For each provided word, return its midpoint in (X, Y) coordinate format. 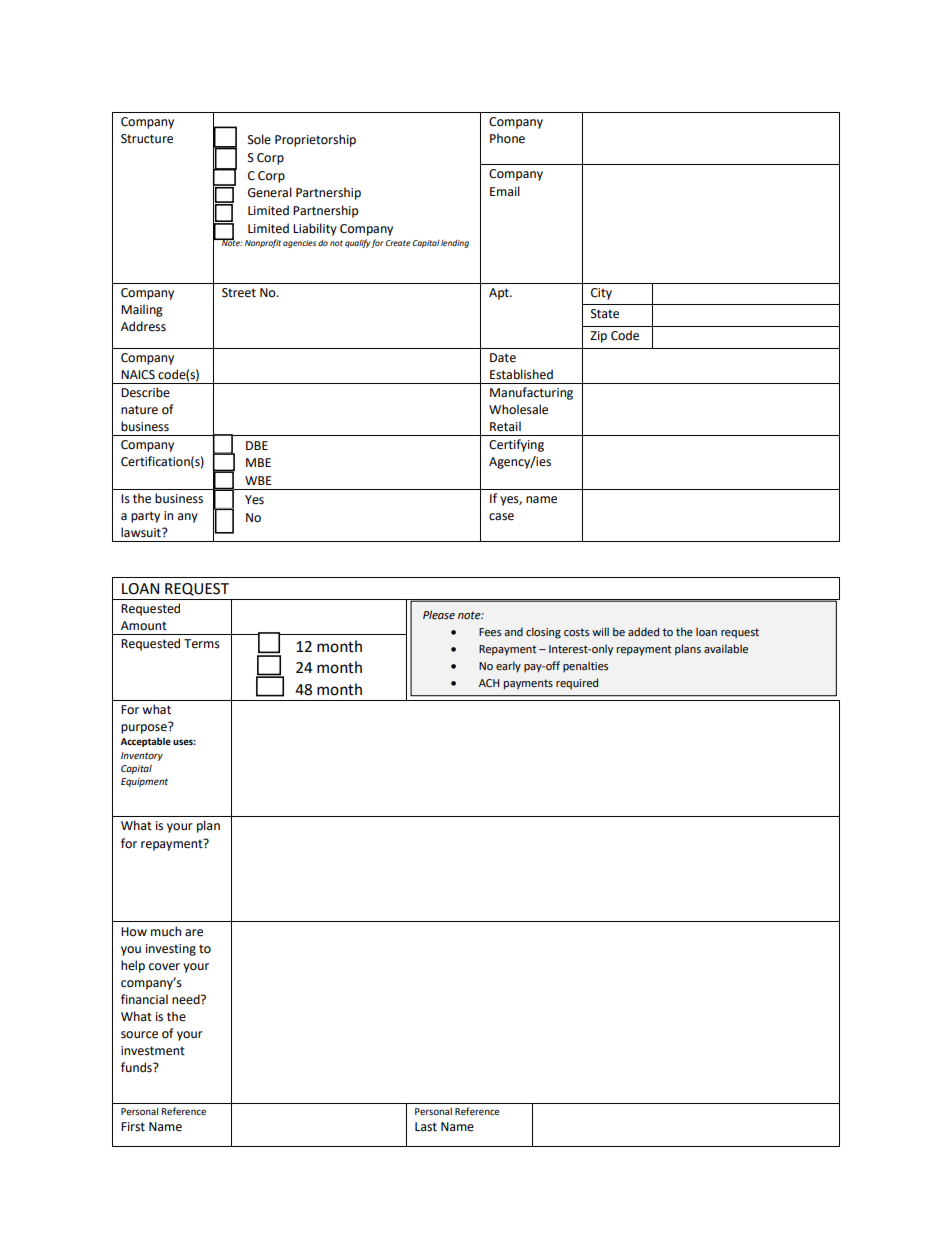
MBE (258, 462)
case (501, 517)
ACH (489, 683)
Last (426, 1127)
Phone (507, 138)
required (577, 684)
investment (153, 1051)
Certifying (516, 445)
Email (505, 191)
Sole (259, 139)
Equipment (144, 782)
